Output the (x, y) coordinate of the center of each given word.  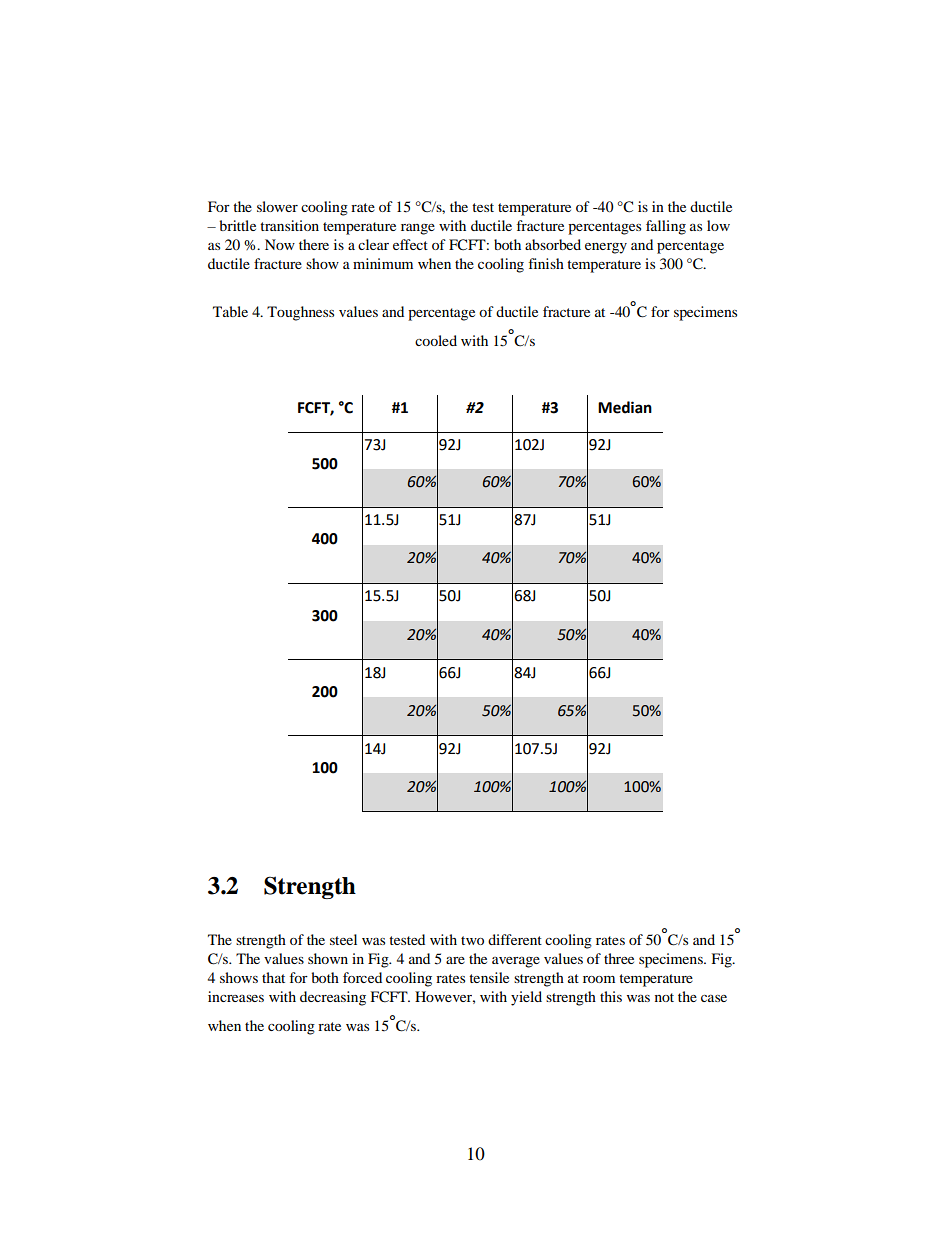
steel (343, 939)
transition (289, 225)
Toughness (300, 313)
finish (546, 263)
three (619, 958)
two (472, 940)
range (418, 229)
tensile (489, 977)
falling (666, 227)
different (515, 939)
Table (230, 311)
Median (625, 407)
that (273, 977)
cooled (436, 340)
